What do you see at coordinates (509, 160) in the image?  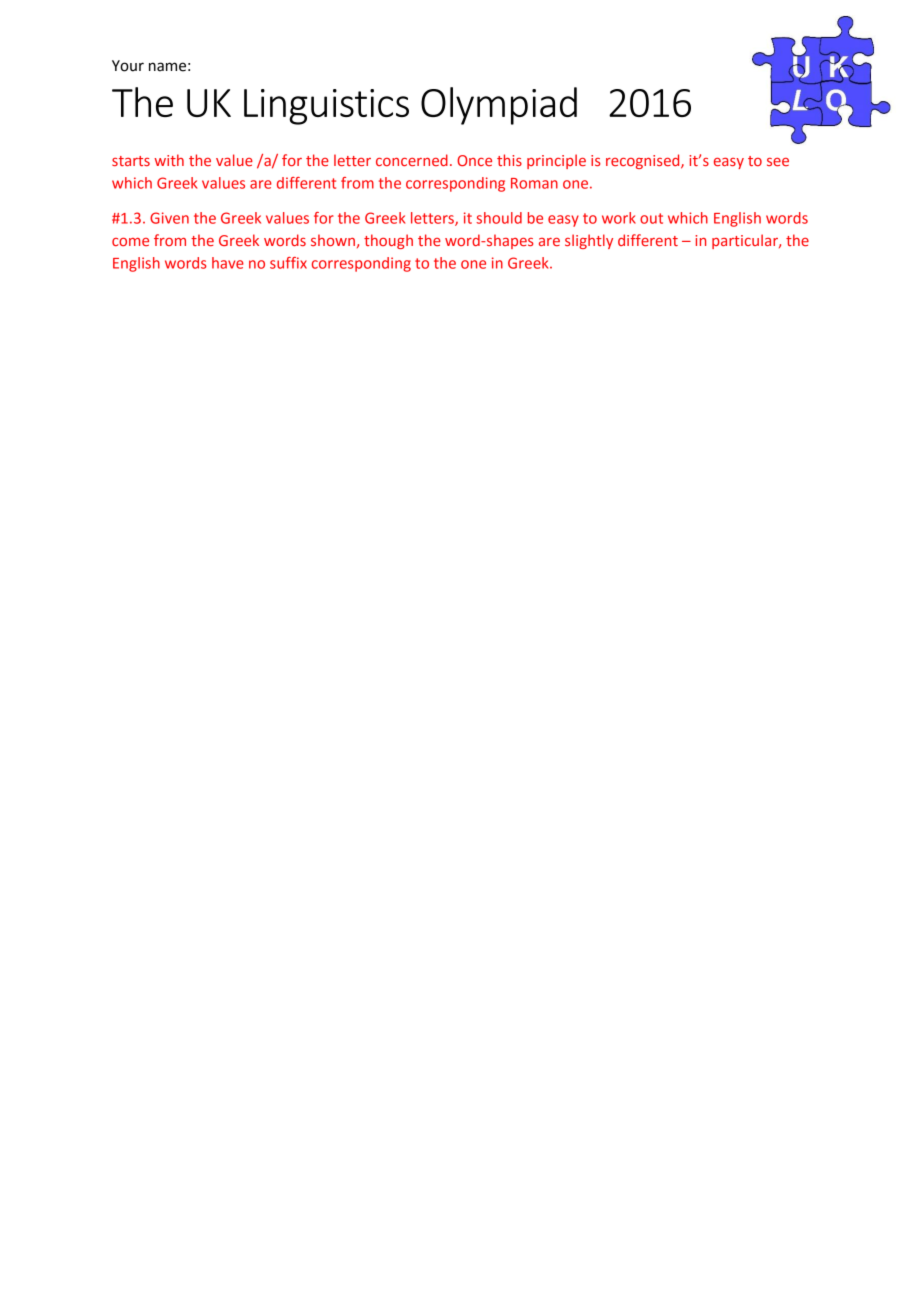 I see `this` at bounding box center [509, 160].
